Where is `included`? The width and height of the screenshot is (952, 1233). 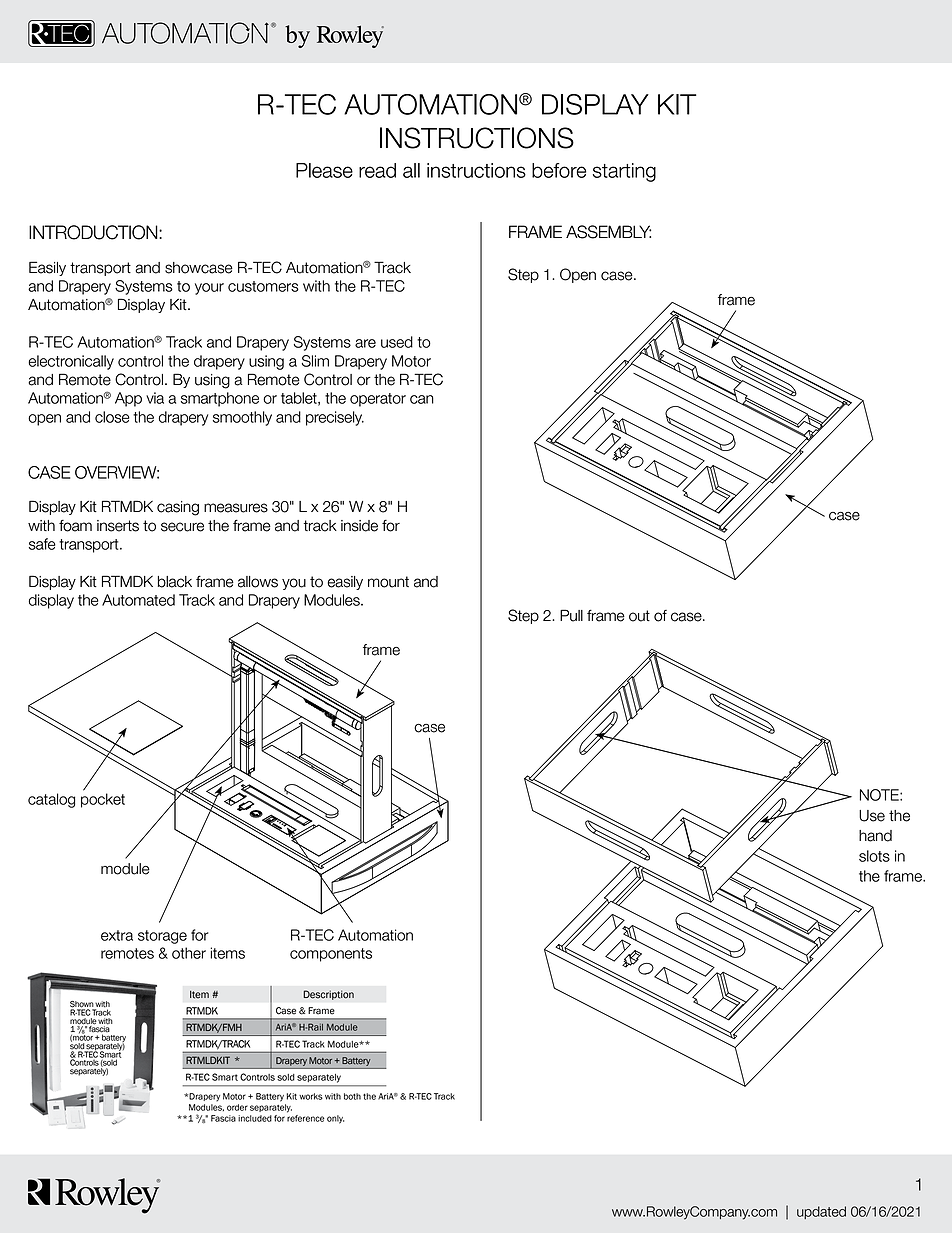
included is located at coordinates (255, 1118).
